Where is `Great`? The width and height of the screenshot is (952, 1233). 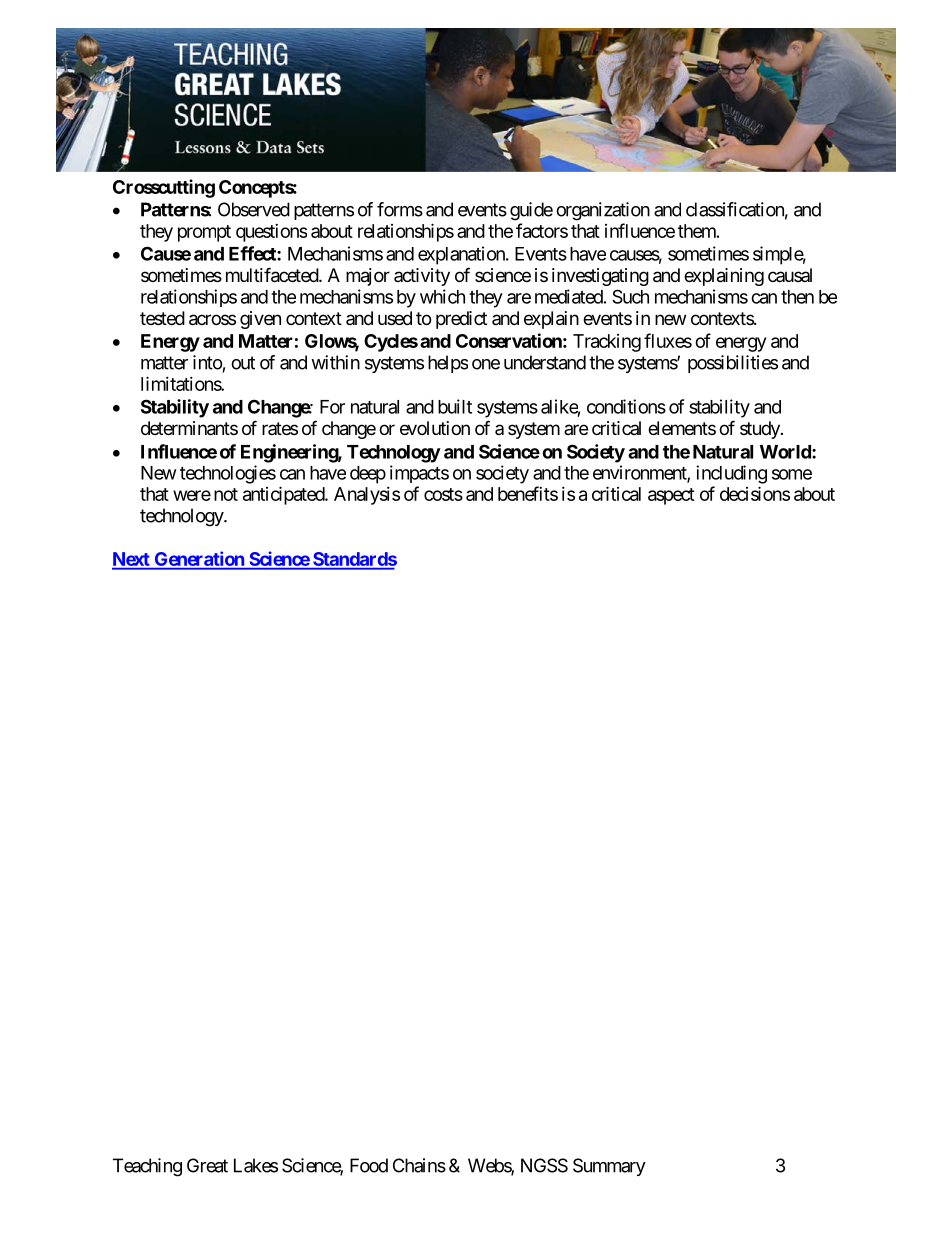 Great is located at coordinates (207, 1165).
